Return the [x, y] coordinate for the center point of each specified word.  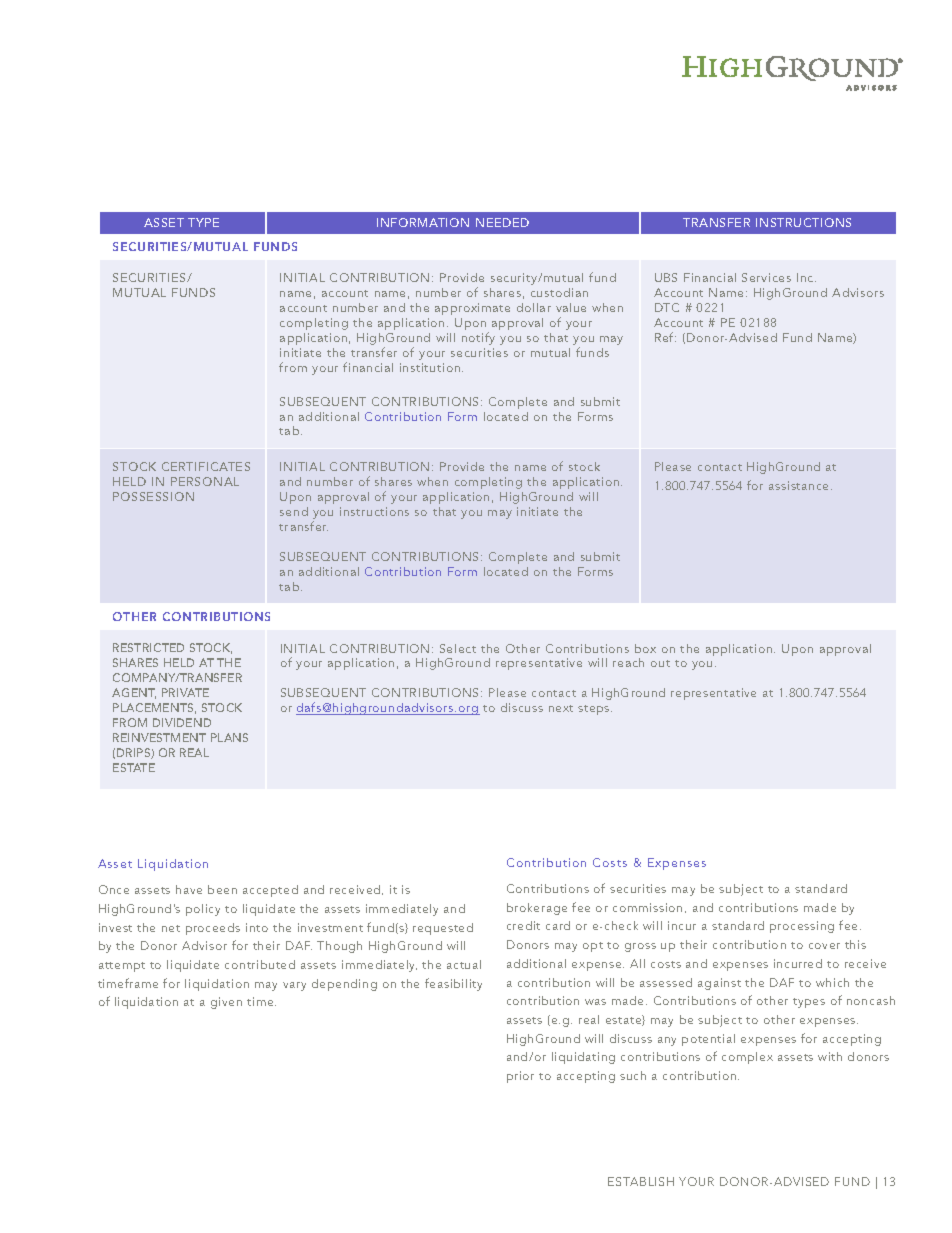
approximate [472, 309]
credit [523, 925]
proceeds [213, 929]
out [660, 663]
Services [766, 277]
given [226, 1003]
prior [520, 1077]
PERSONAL [205, 481]
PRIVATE [185, 692]
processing [802, 927]
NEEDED [502, 222]
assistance [800, 485]
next [561, 708]
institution [431, 367]
